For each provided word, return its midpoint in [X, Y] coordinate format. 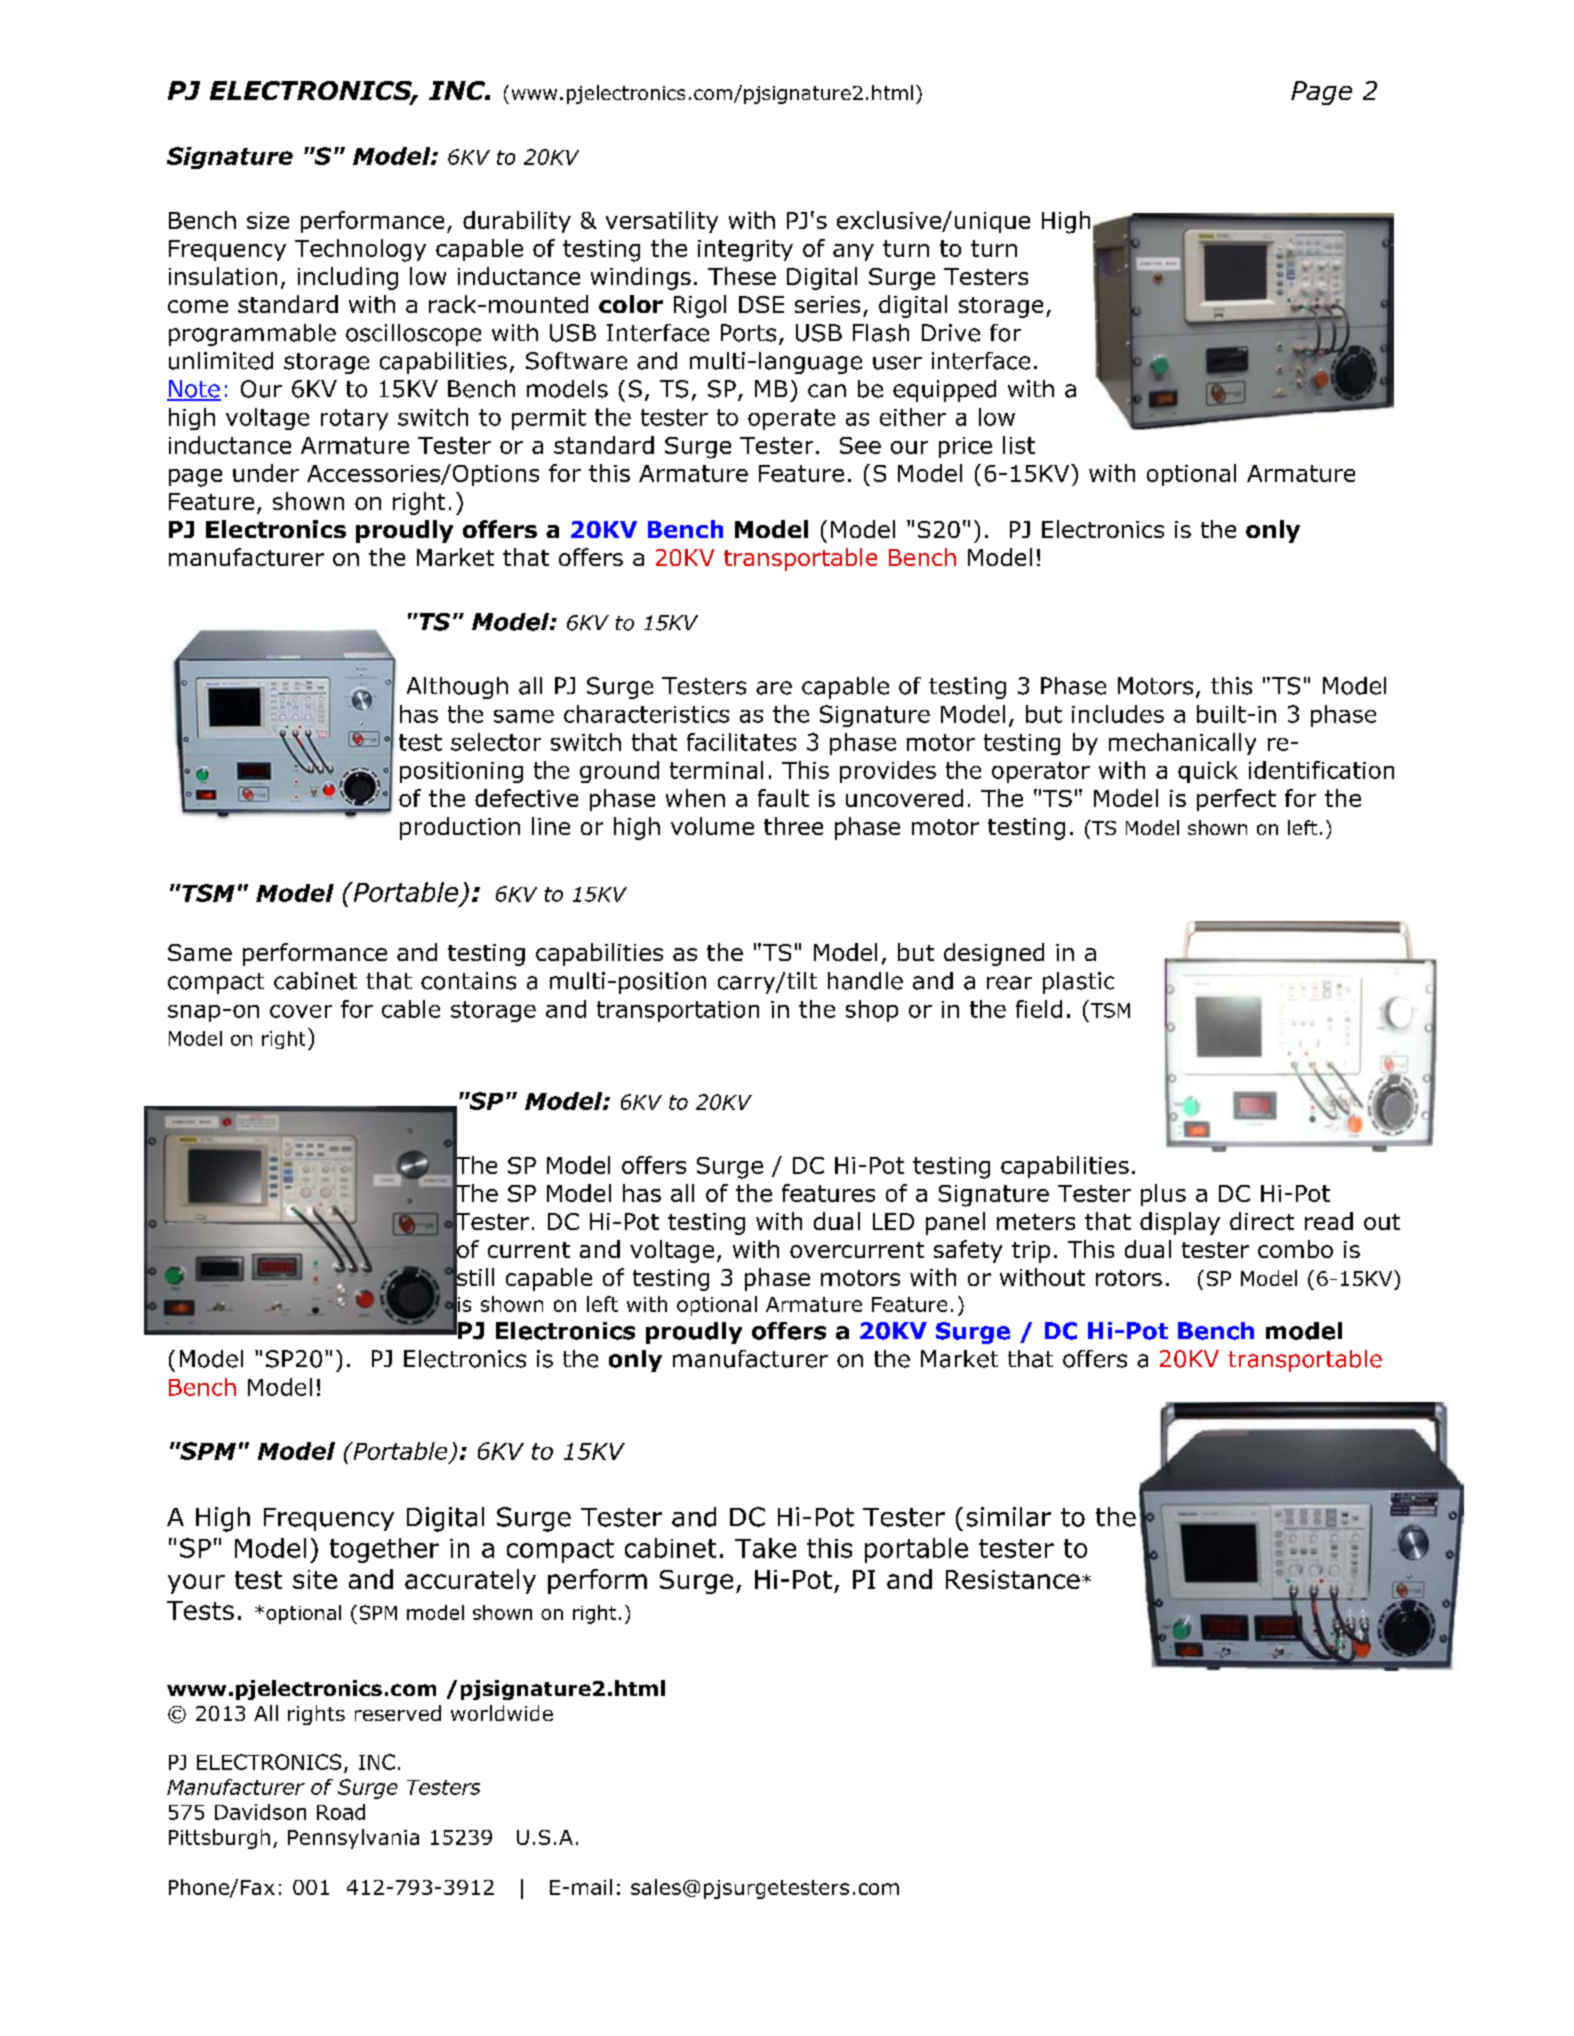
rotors [1129, 1278]
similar [1009, 1517]
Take [765, 1548]
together [384, 1550]
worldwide [502, 1713]
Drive [951, 333]
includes [1118, 714]
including [348, 278]
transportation [678, 1011]
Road [341, 1812]
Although [457, 688]
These [742, 276]
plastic [1078, 983]
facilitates [741, 742]
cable [411, 1009]
